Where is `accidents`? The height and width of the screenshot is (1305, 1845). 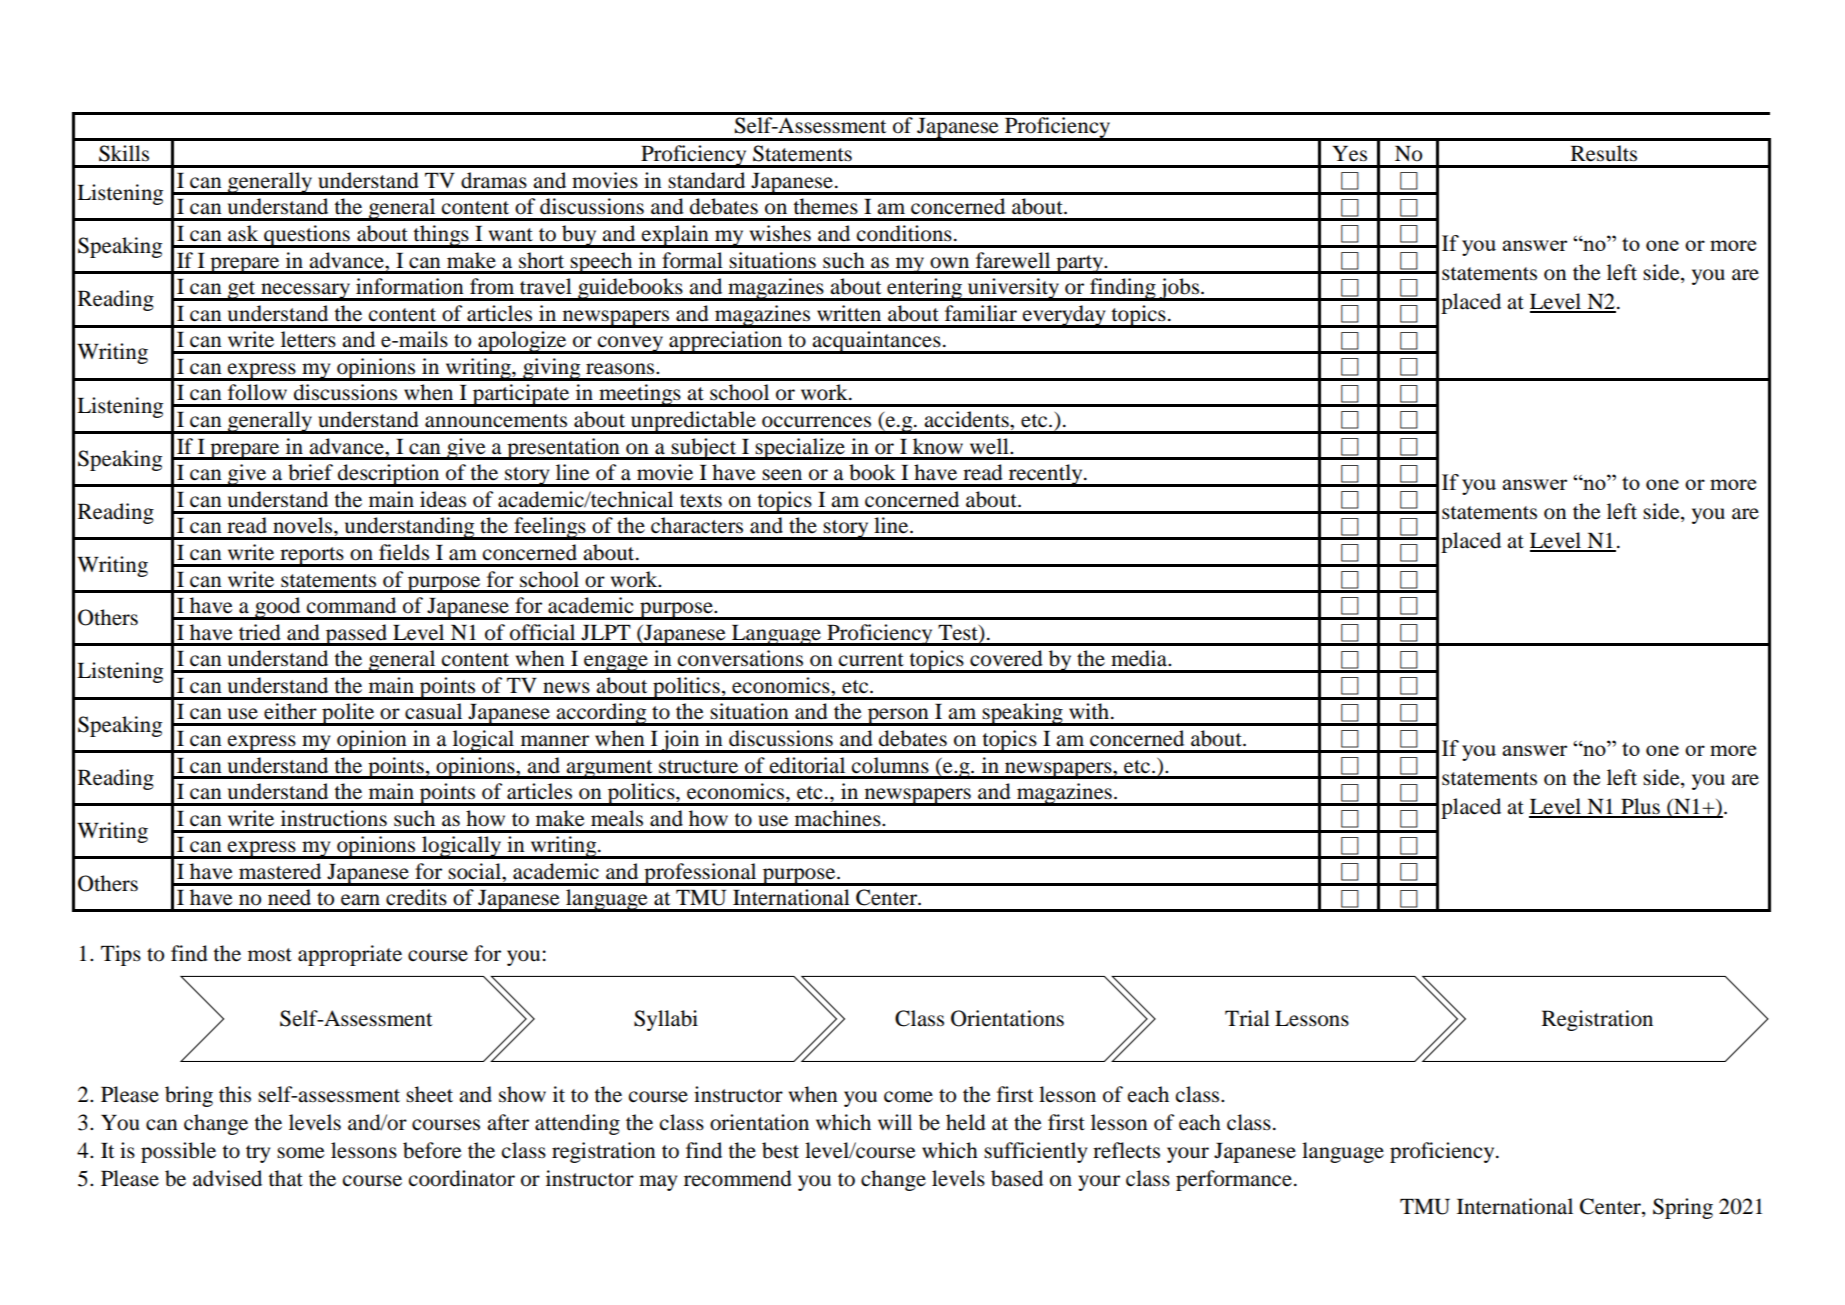 accidents is located at coordinates (967, 419).
